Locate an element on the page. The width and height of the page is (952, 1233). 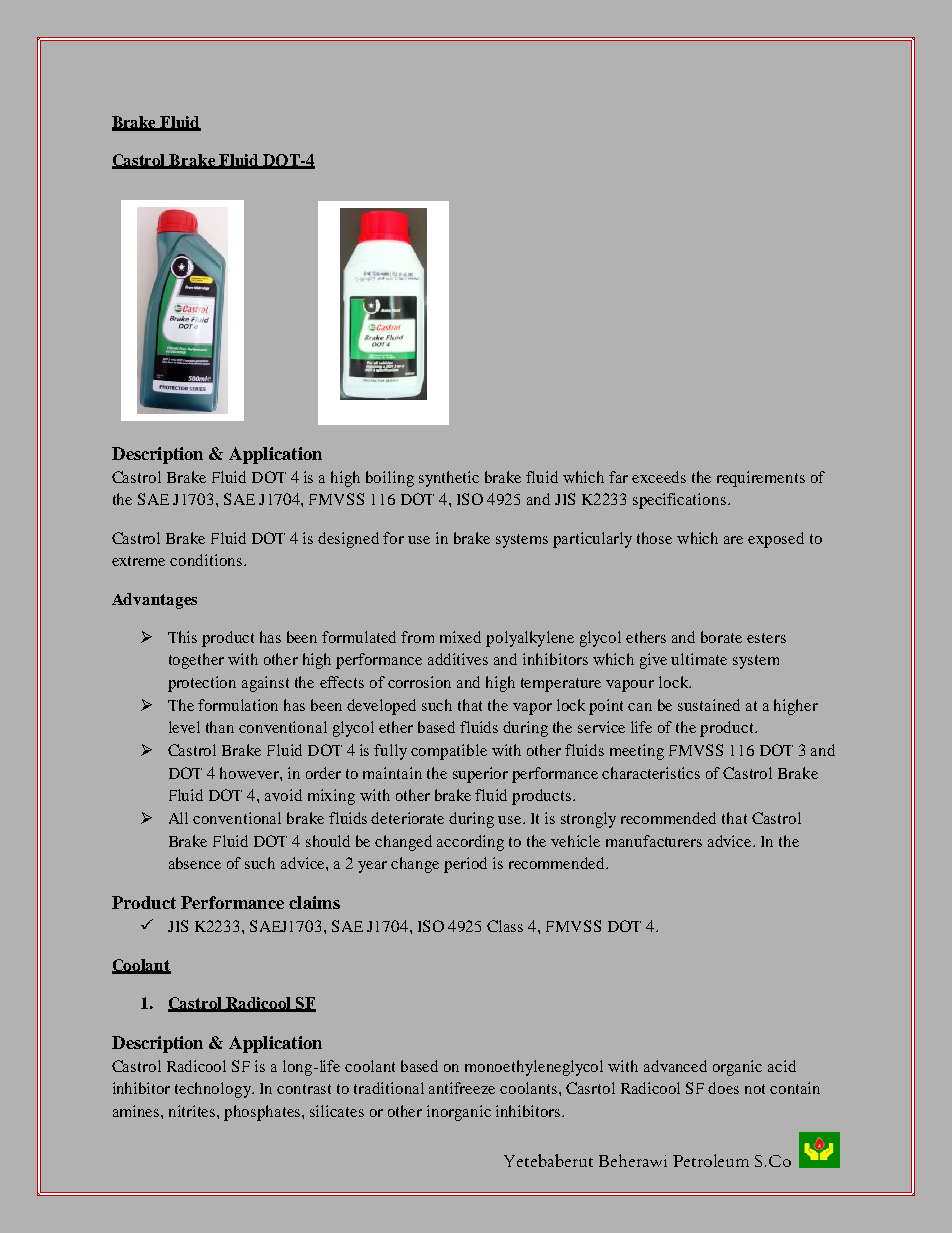
conditions is located at coordinates (207, 560).
